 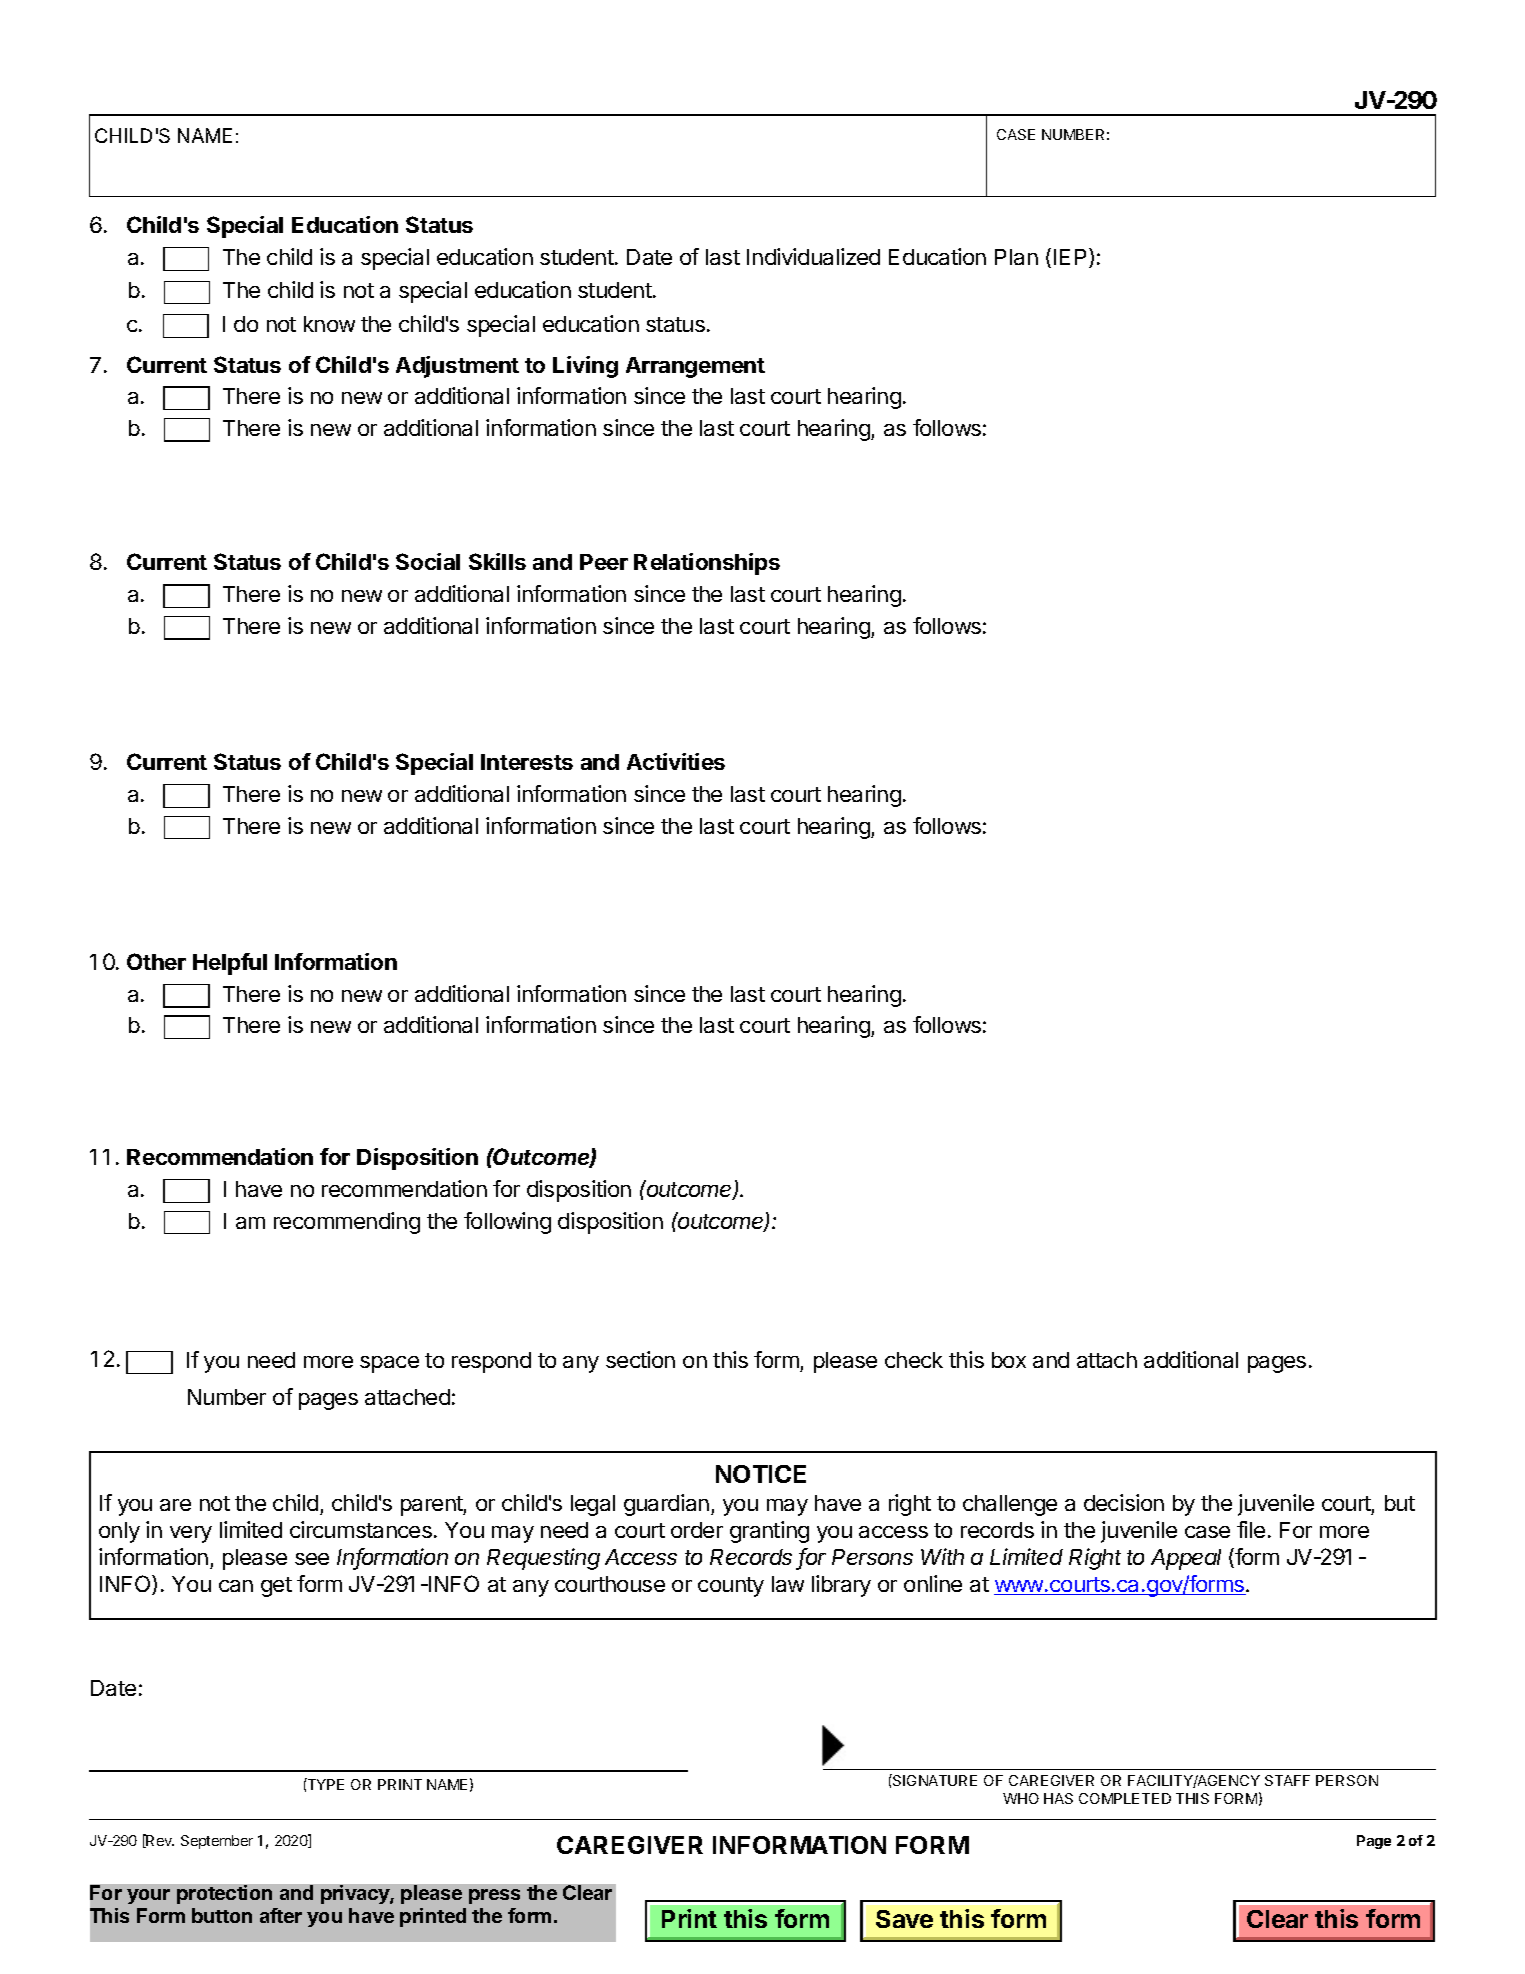 I want to click on September, so click(x=217, y=1842).
